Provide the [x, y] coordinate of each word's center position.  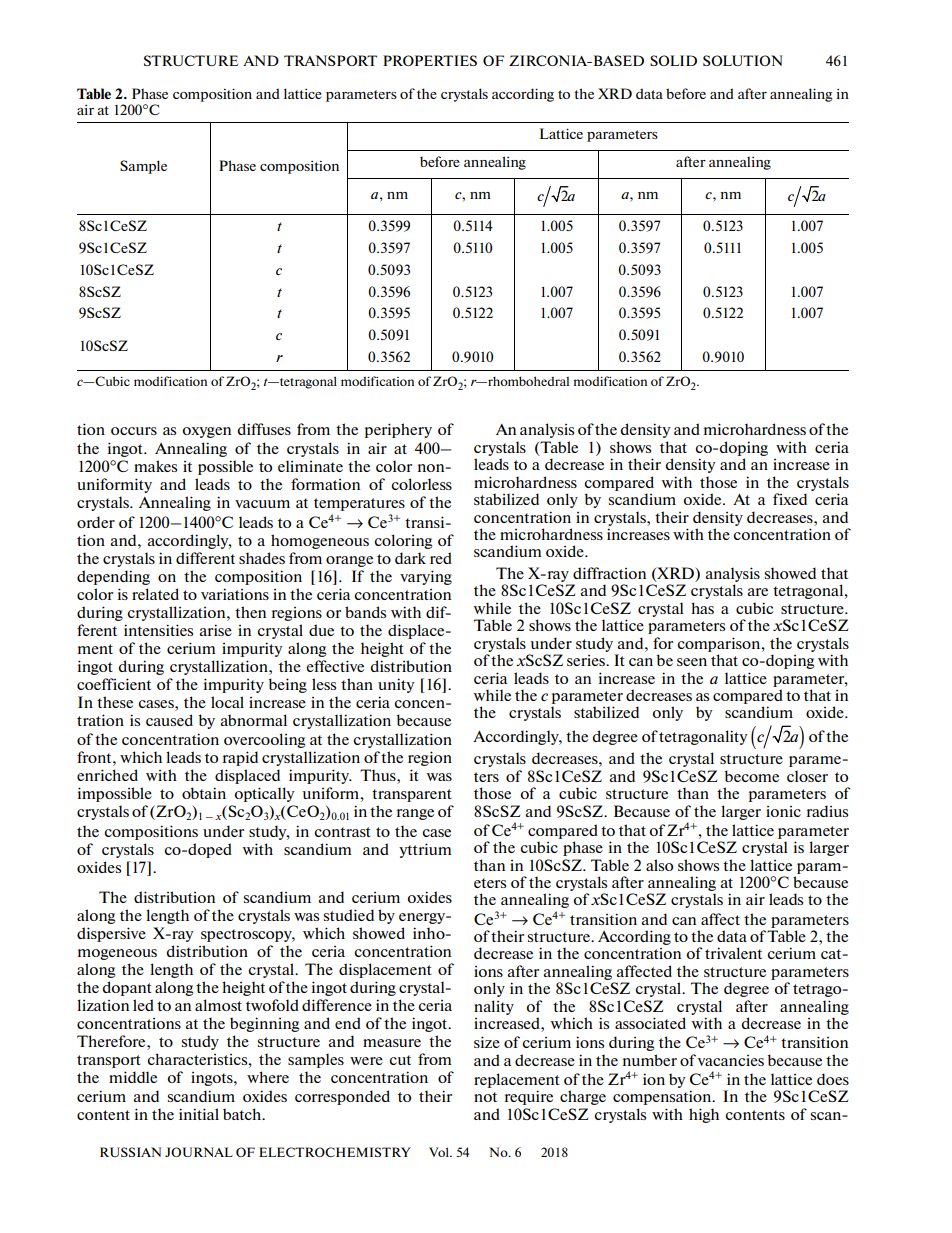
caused [169, 720]
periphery [398, 430]
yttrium [425, 850]
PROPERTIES [430, 60]
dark [410, 558]
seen [692, 662]
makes [155, 466]
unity [396, 685]
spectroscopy [248, 935]
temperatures [359, 504]
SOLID [673, 60]
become [752, 776]
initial [199, 1114]
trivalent [733, 953]
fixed [790, 499]
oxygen [206, 432]
